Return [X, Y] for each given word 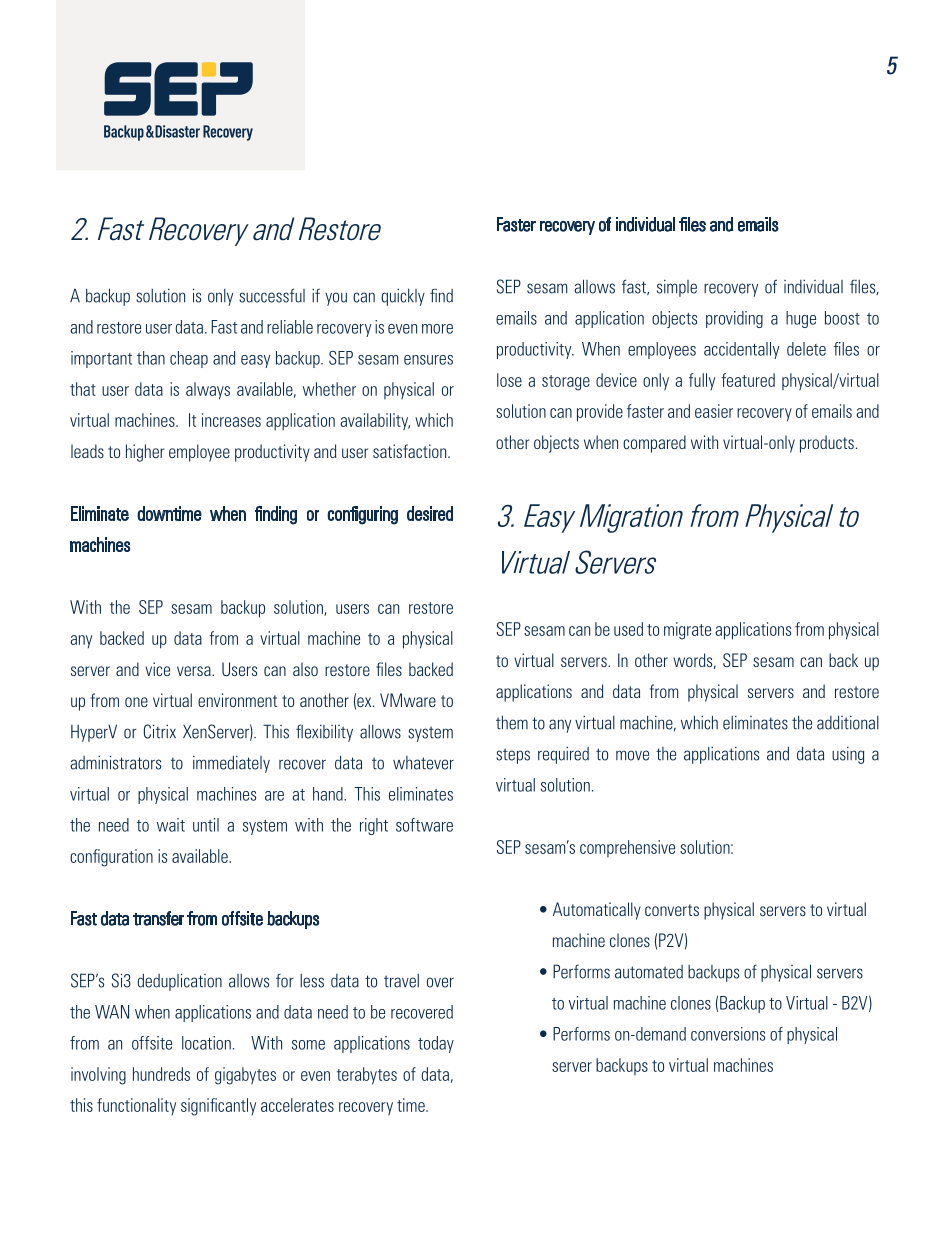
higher [145, 453]
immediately [231, 764]
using [848, 755]
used [628, 629]
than [151, 358]
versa [195, 671]
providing [734, 319]
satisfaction [411, 451]
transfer [158, 918]
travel [401, 981]
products [827, 444]
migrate [687, 631]
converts [672, 910]
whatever [423, 763]
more [437, 329]
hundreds [161, 1074]
